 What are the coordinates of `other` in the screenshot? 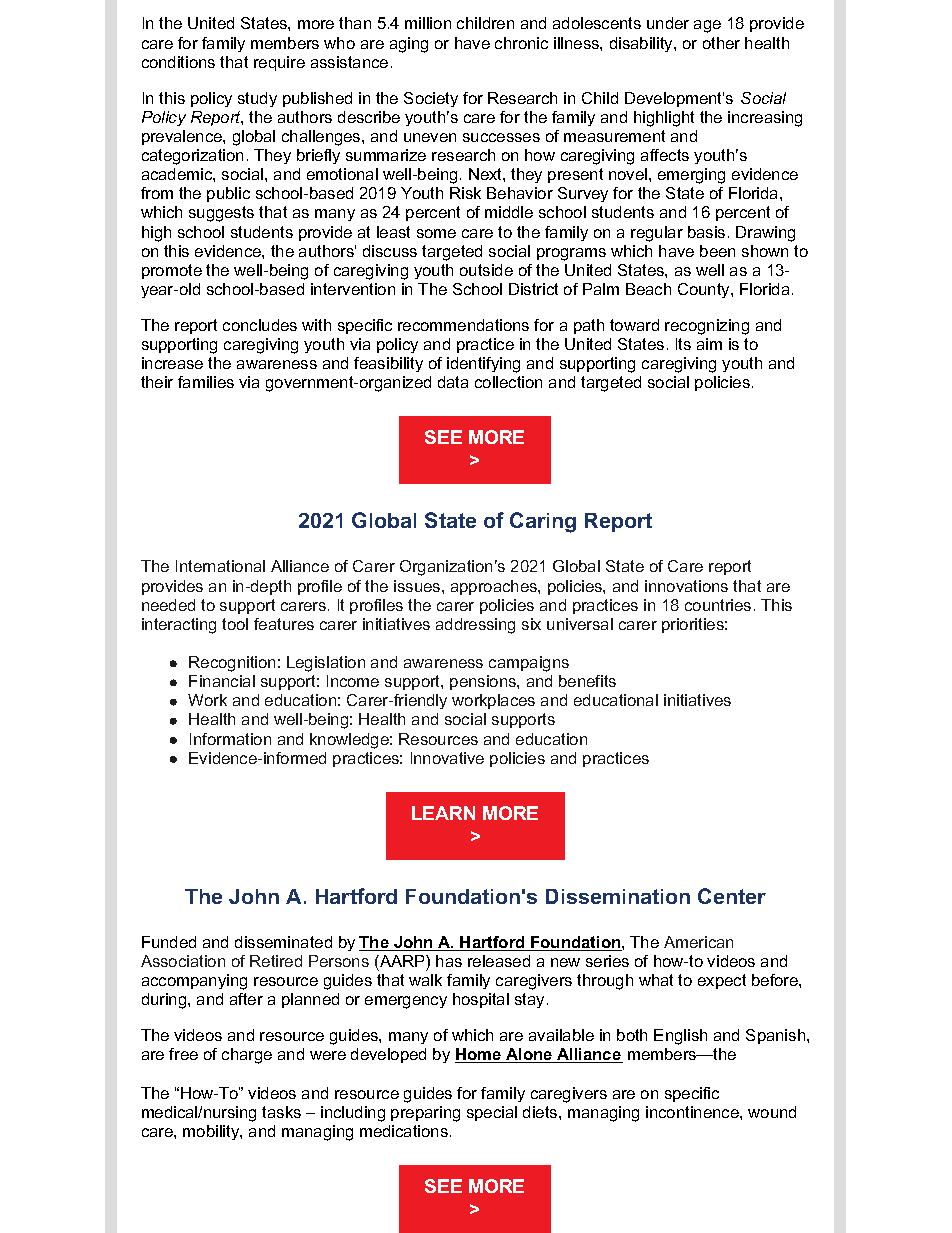 It's located at (721, 43).
